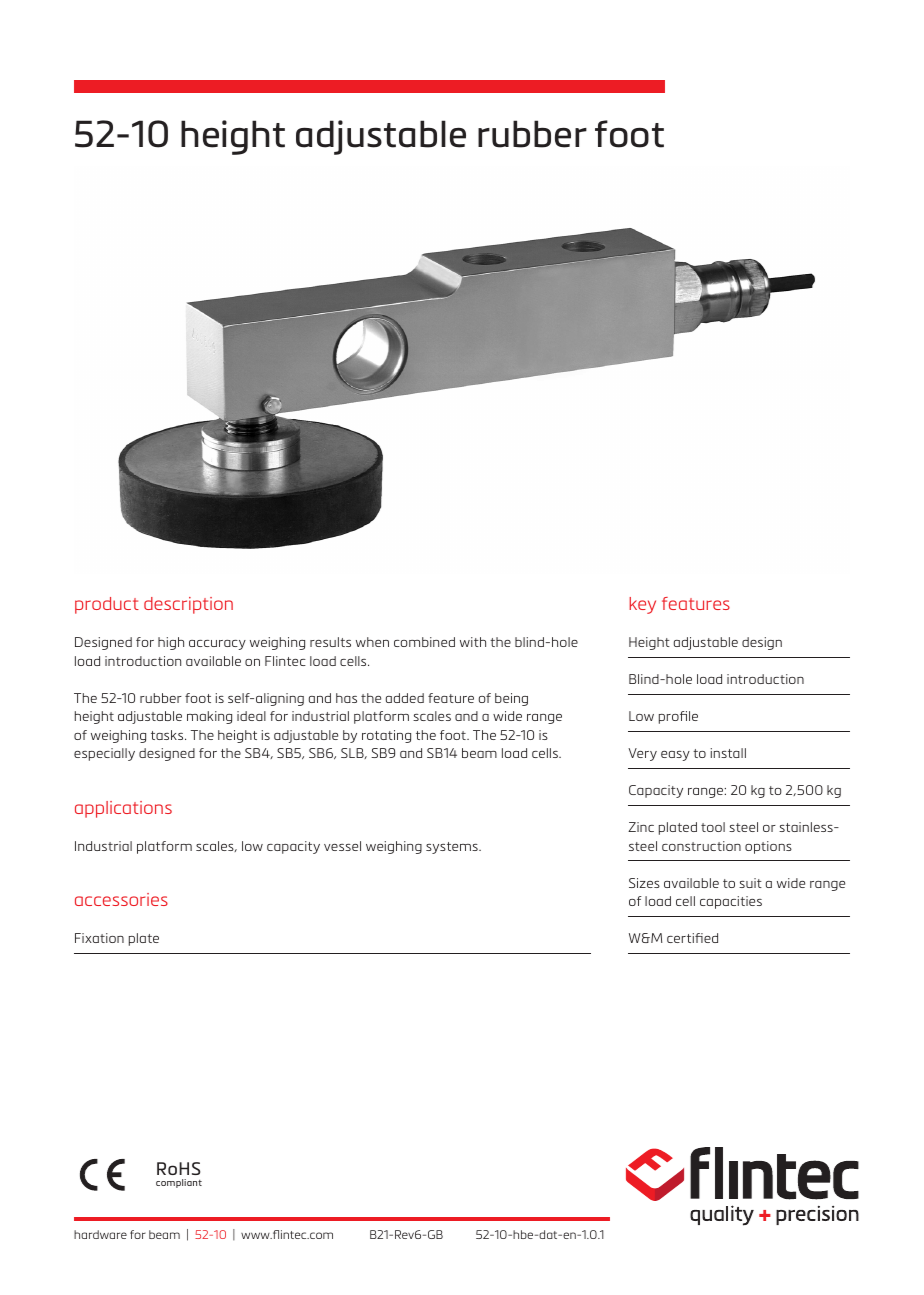 The image size is (924, 1295). I want to click on description, so click(188, 605).
